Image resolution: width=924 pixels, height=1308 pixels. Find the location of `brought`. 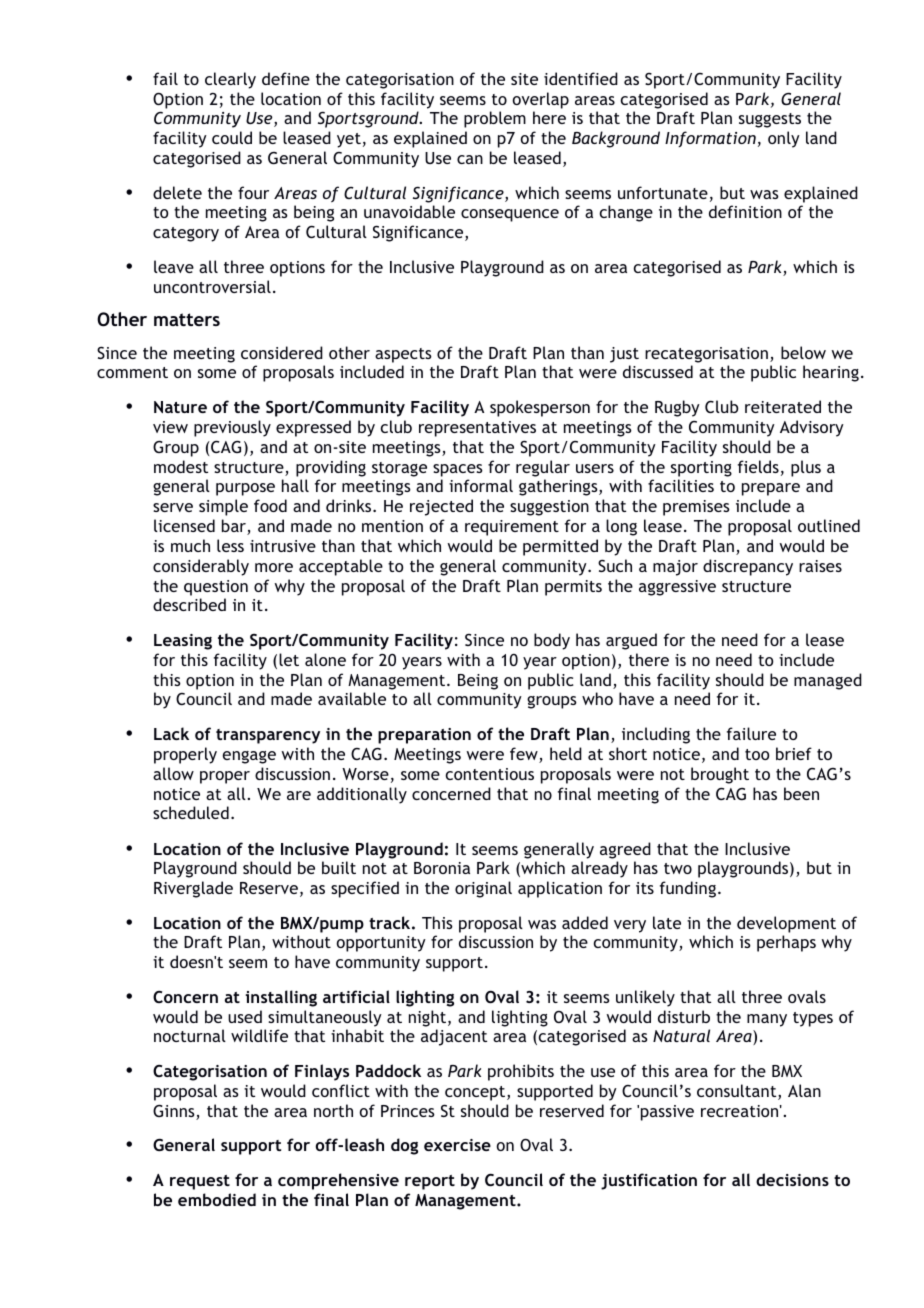

brought is located at coordinates (720, 775).
